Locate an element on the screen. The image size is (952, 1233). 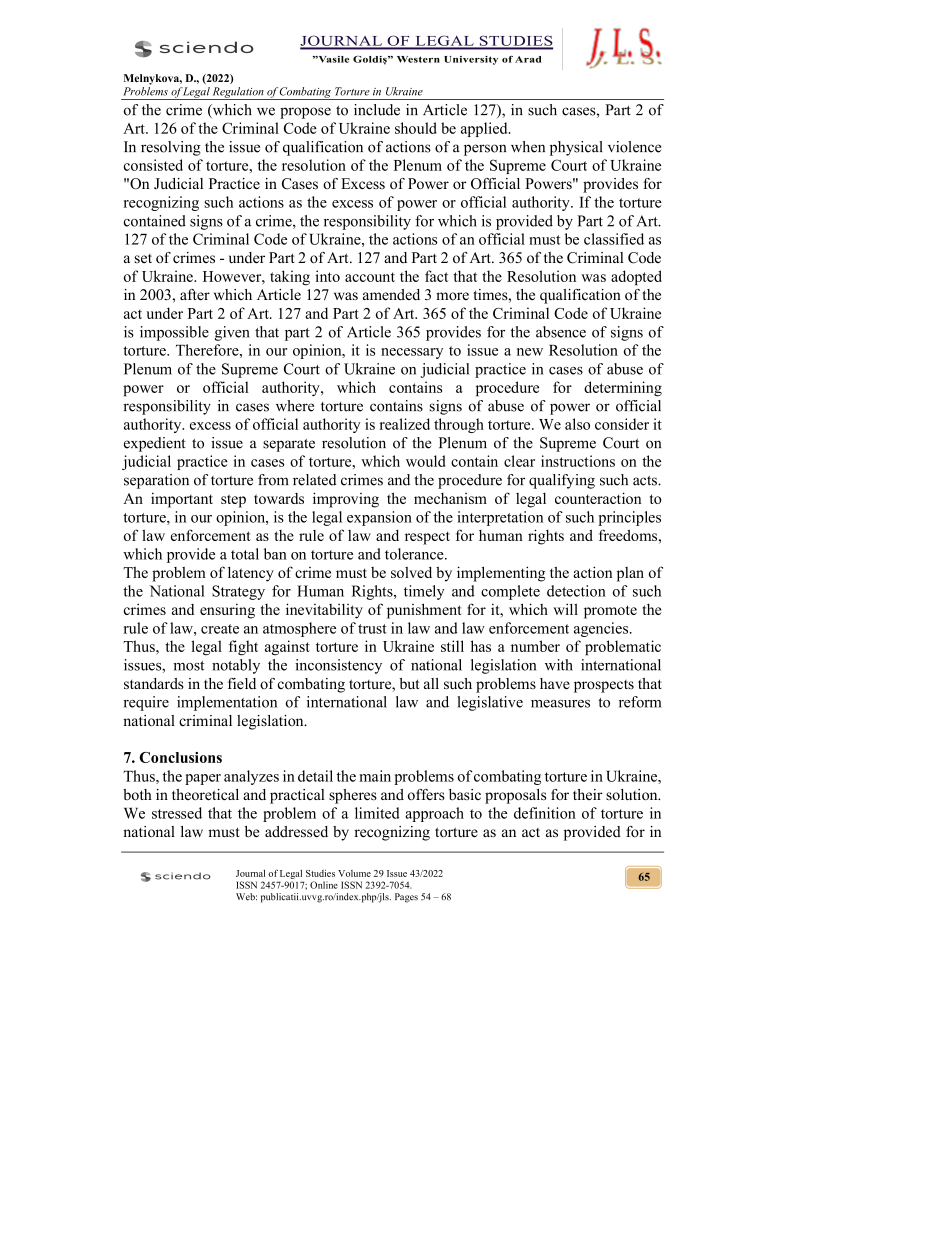
necessary is located at coordinates (412, 353).
